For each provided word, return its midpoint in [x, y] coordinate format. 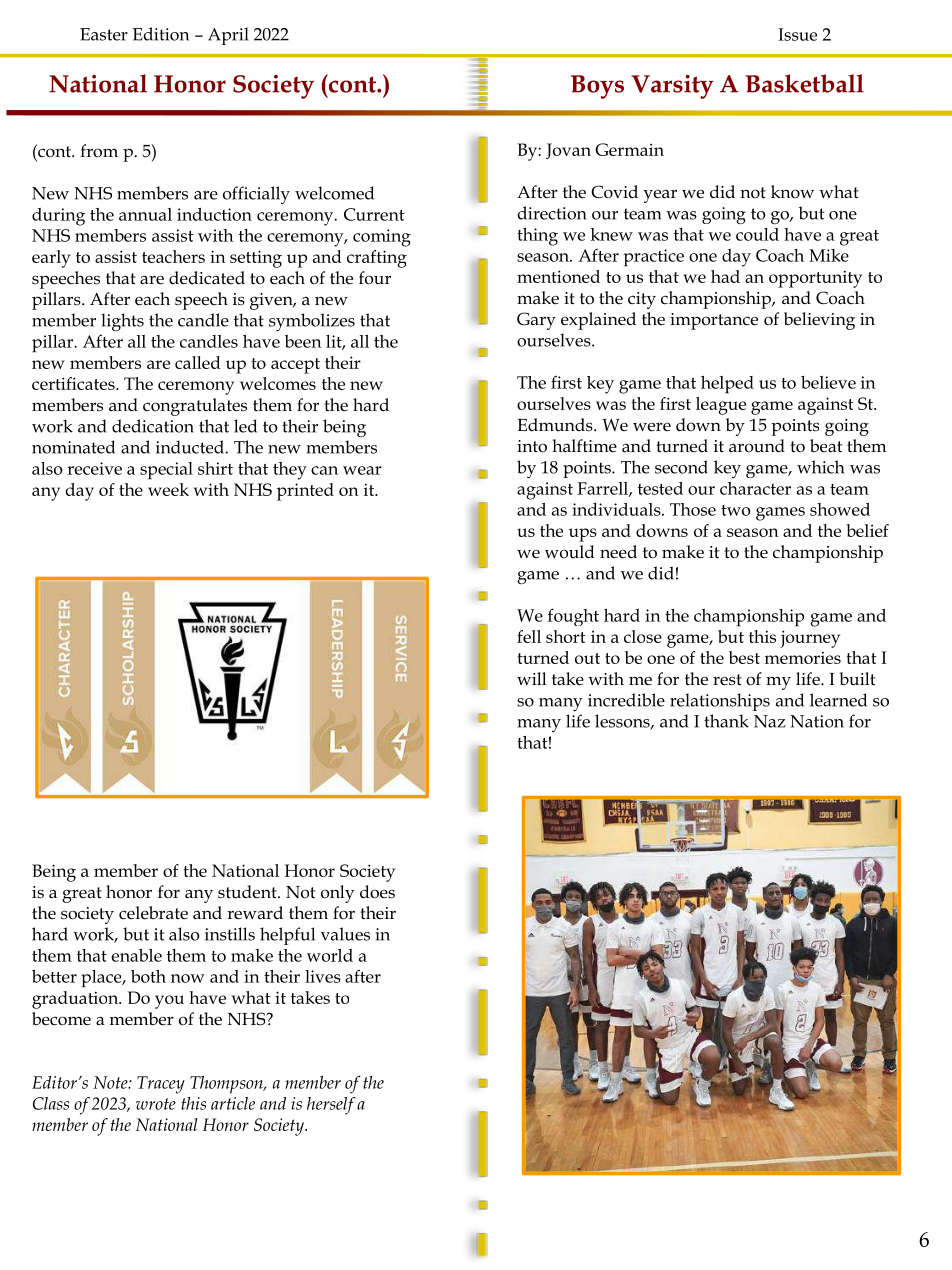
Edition [161, 34]
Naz [770, 721]
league [721, 406]
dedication [153, 426]
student [248, 892]
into [532, 446]
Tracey [161, 1085]
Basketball [804, 83]
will [532, 678]
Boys [597, 87]
